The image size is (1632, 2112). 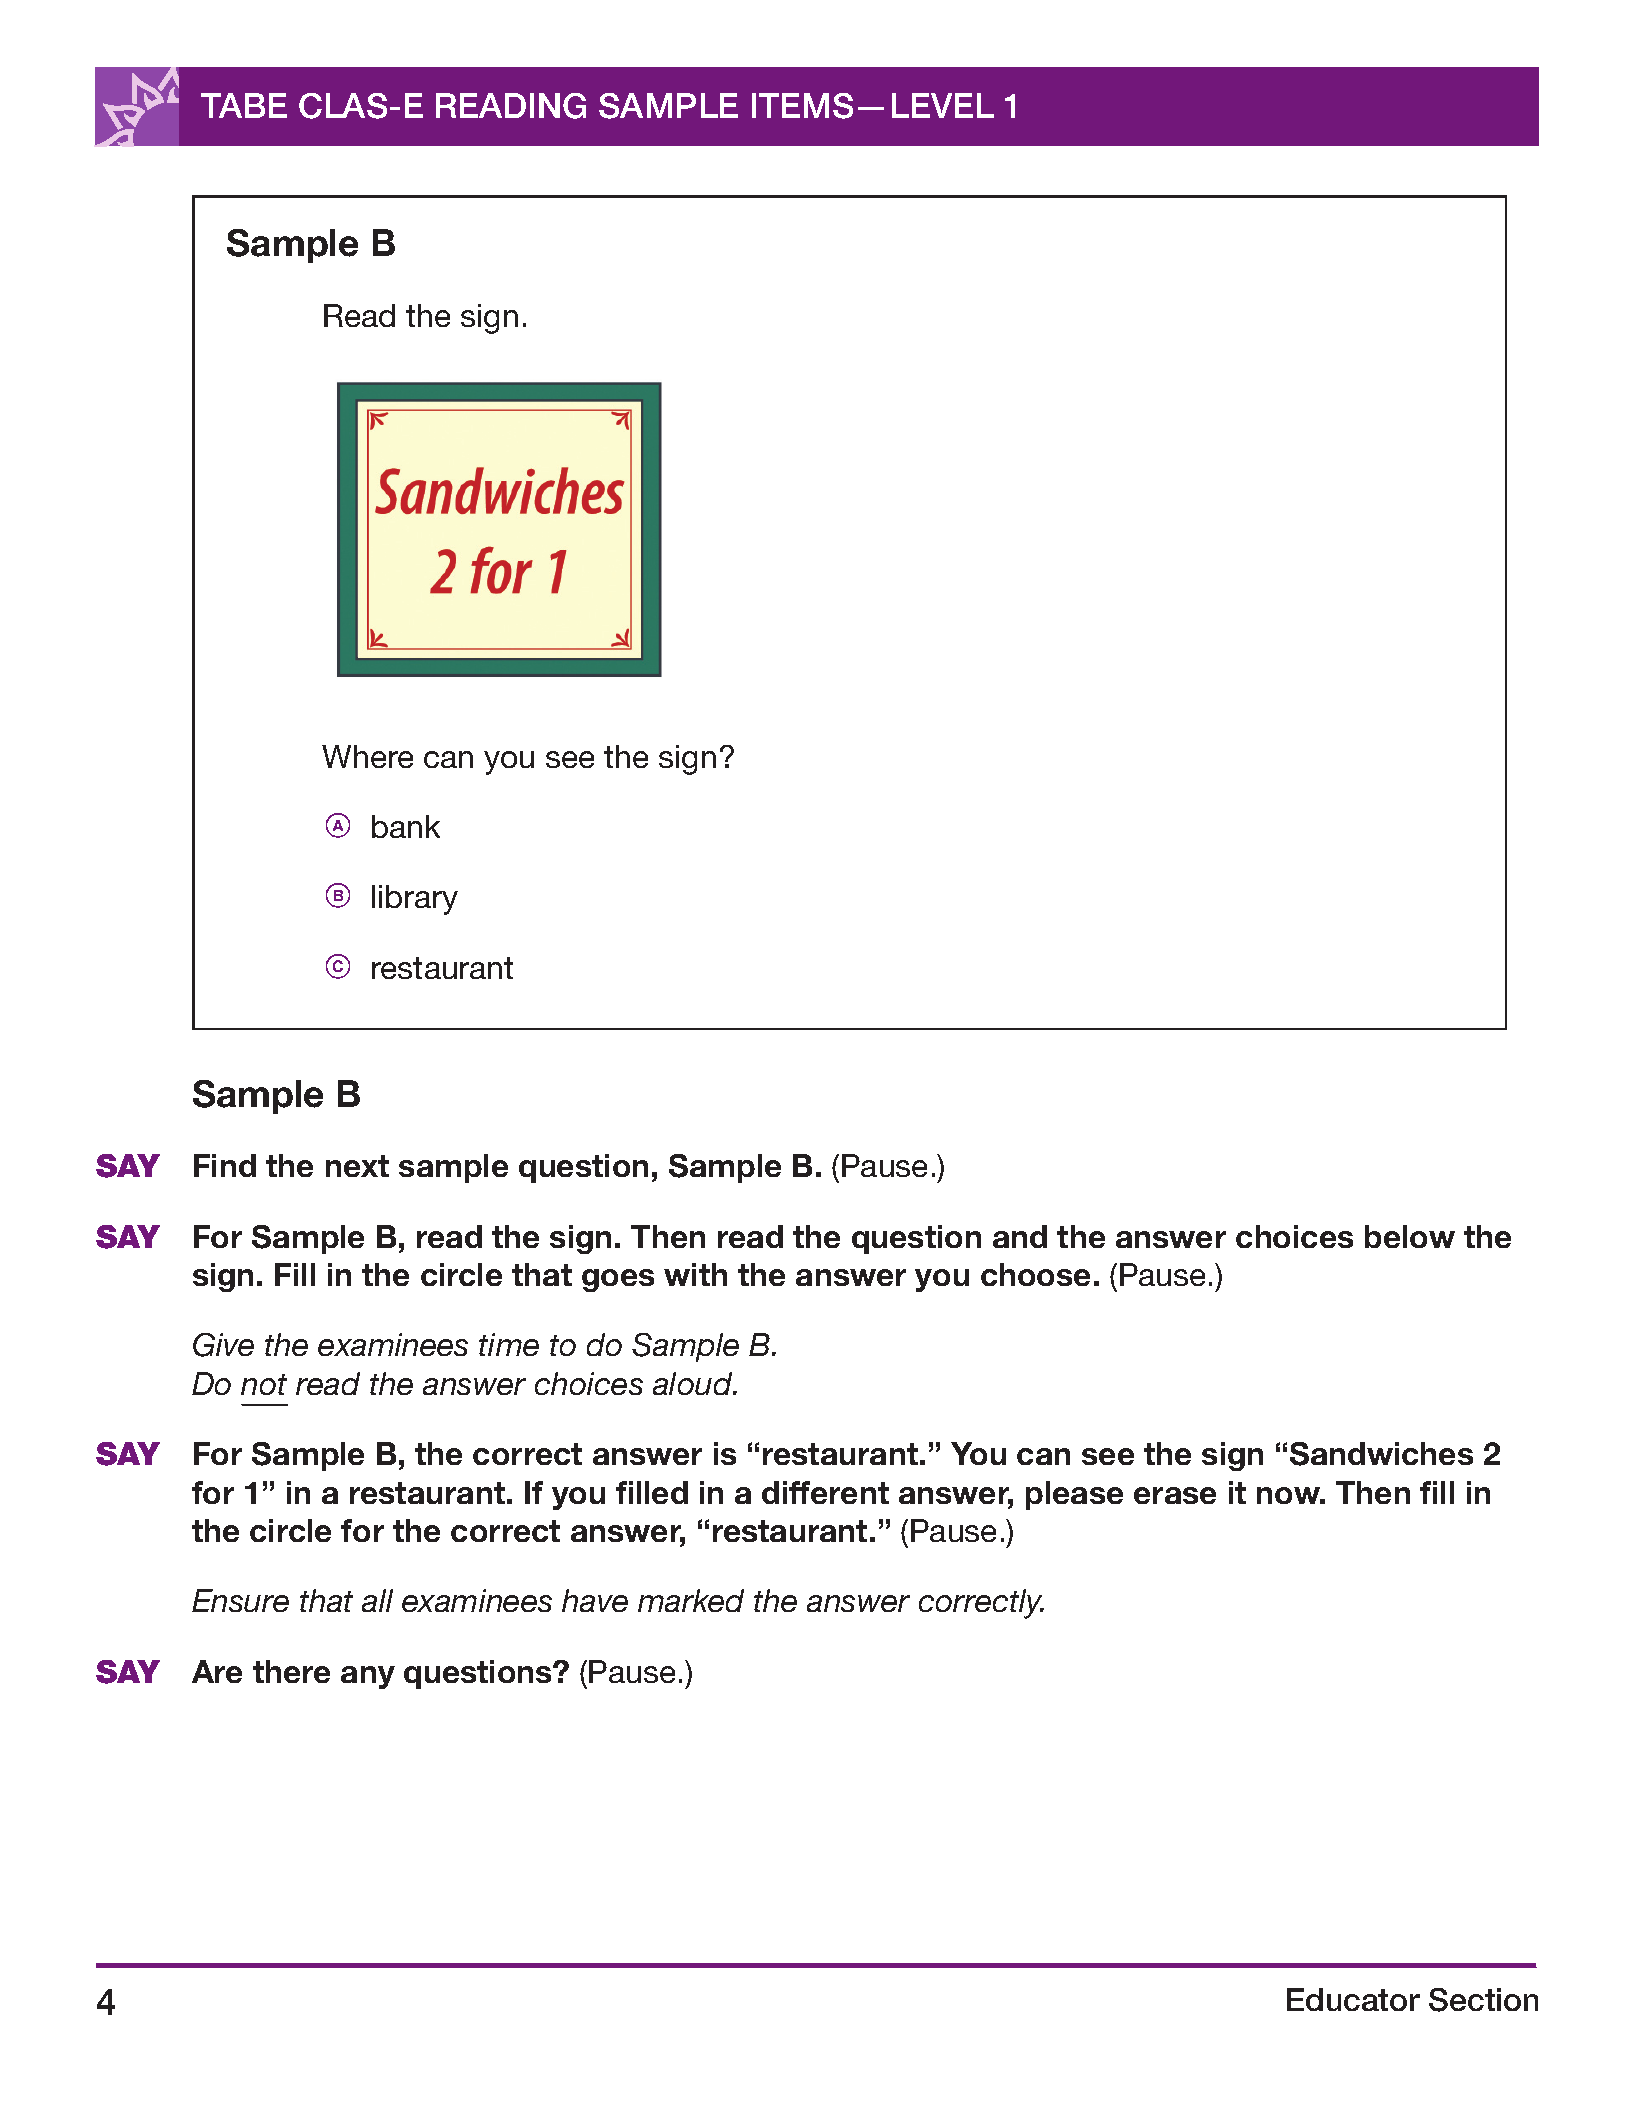 What do you see at coordinates (1353, 1999) in the document?
I see `Educator` at bounding box center [1353, 1999].
